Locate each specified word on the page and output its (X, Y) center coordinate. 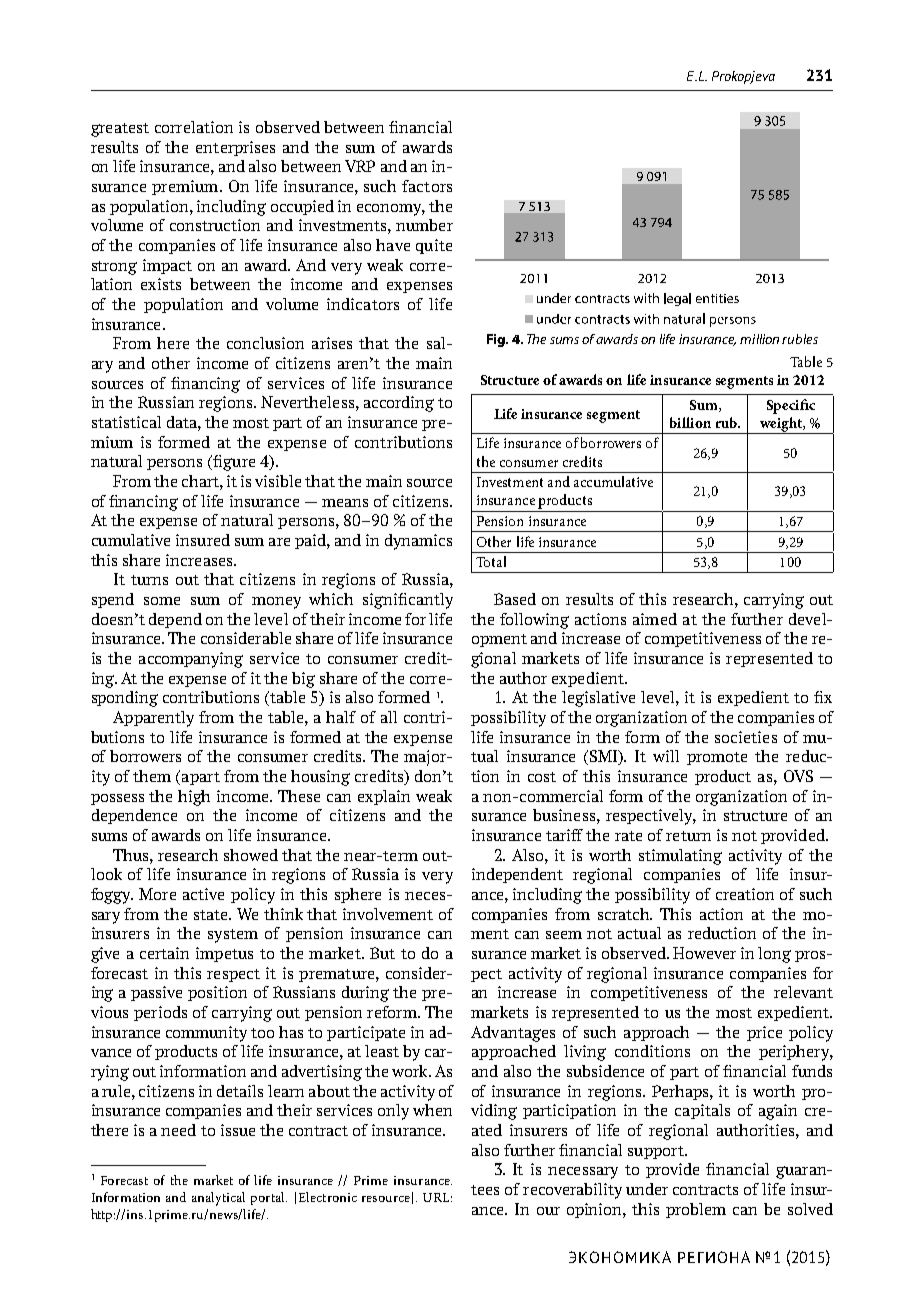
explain (384, 797)
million (759, 339)
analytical (218, 1199)
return (688, 836)
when (432, 1110)
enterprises (235, 148)
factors (427, 186)
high (194, 798)
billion (690, 422)
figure (234, 463)
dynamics (418, 542)
